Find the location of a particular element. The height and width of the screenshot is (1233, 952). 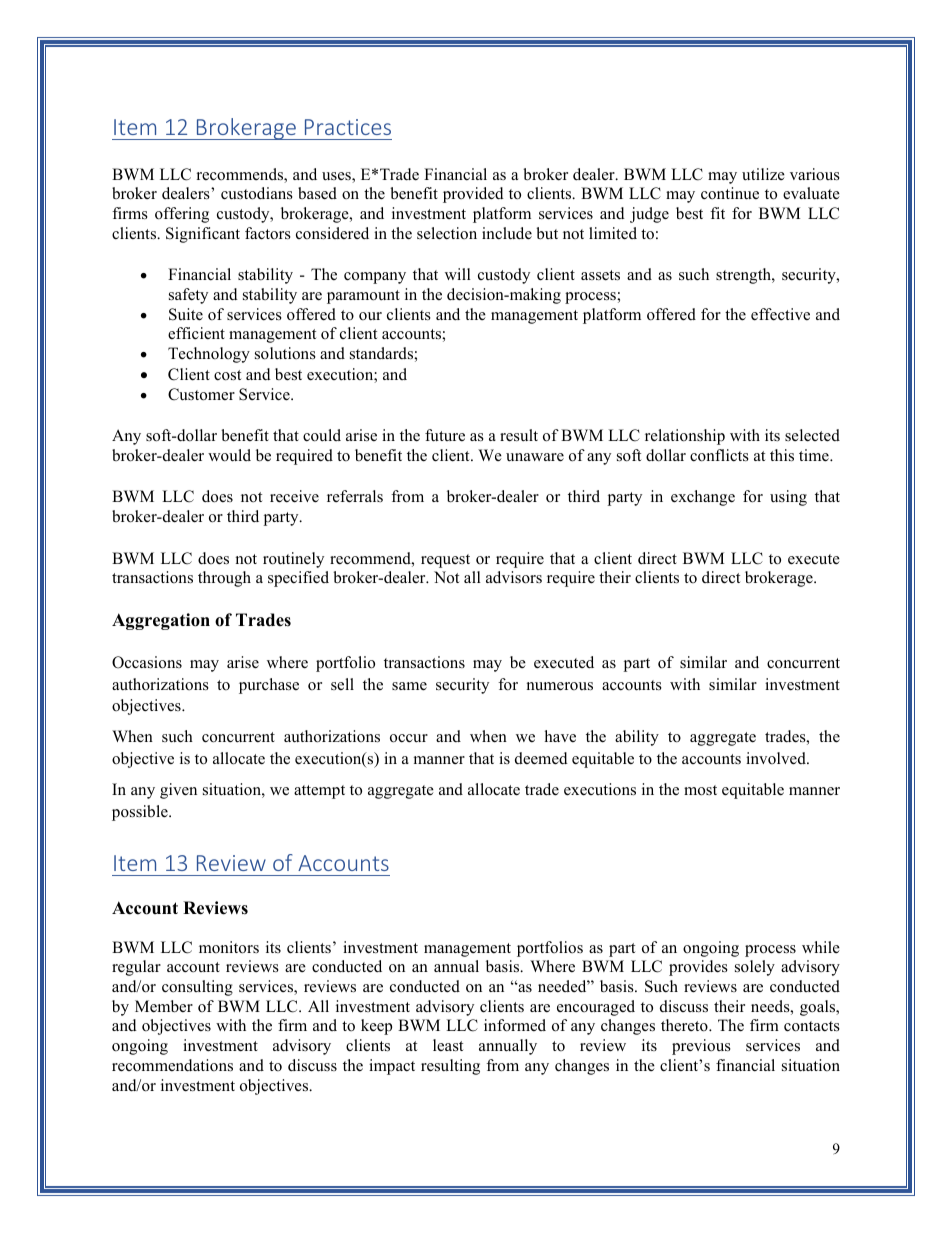

previous is located at coordinates (701, 1047).
